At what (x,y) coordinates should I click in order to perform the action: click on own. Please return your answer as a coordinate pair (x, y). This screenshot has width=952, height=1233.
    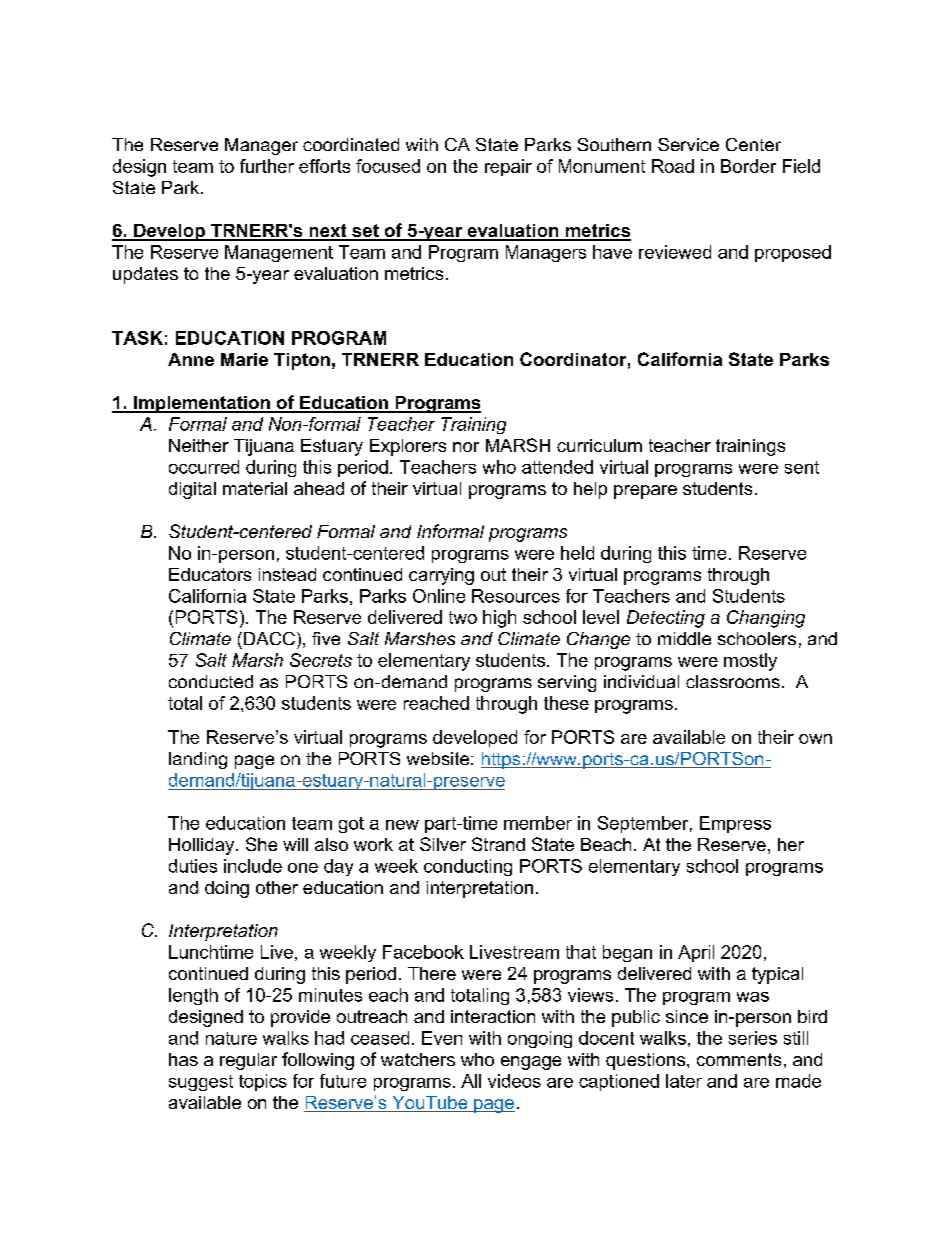
    Looking at the image, I should click on (815, 739).
